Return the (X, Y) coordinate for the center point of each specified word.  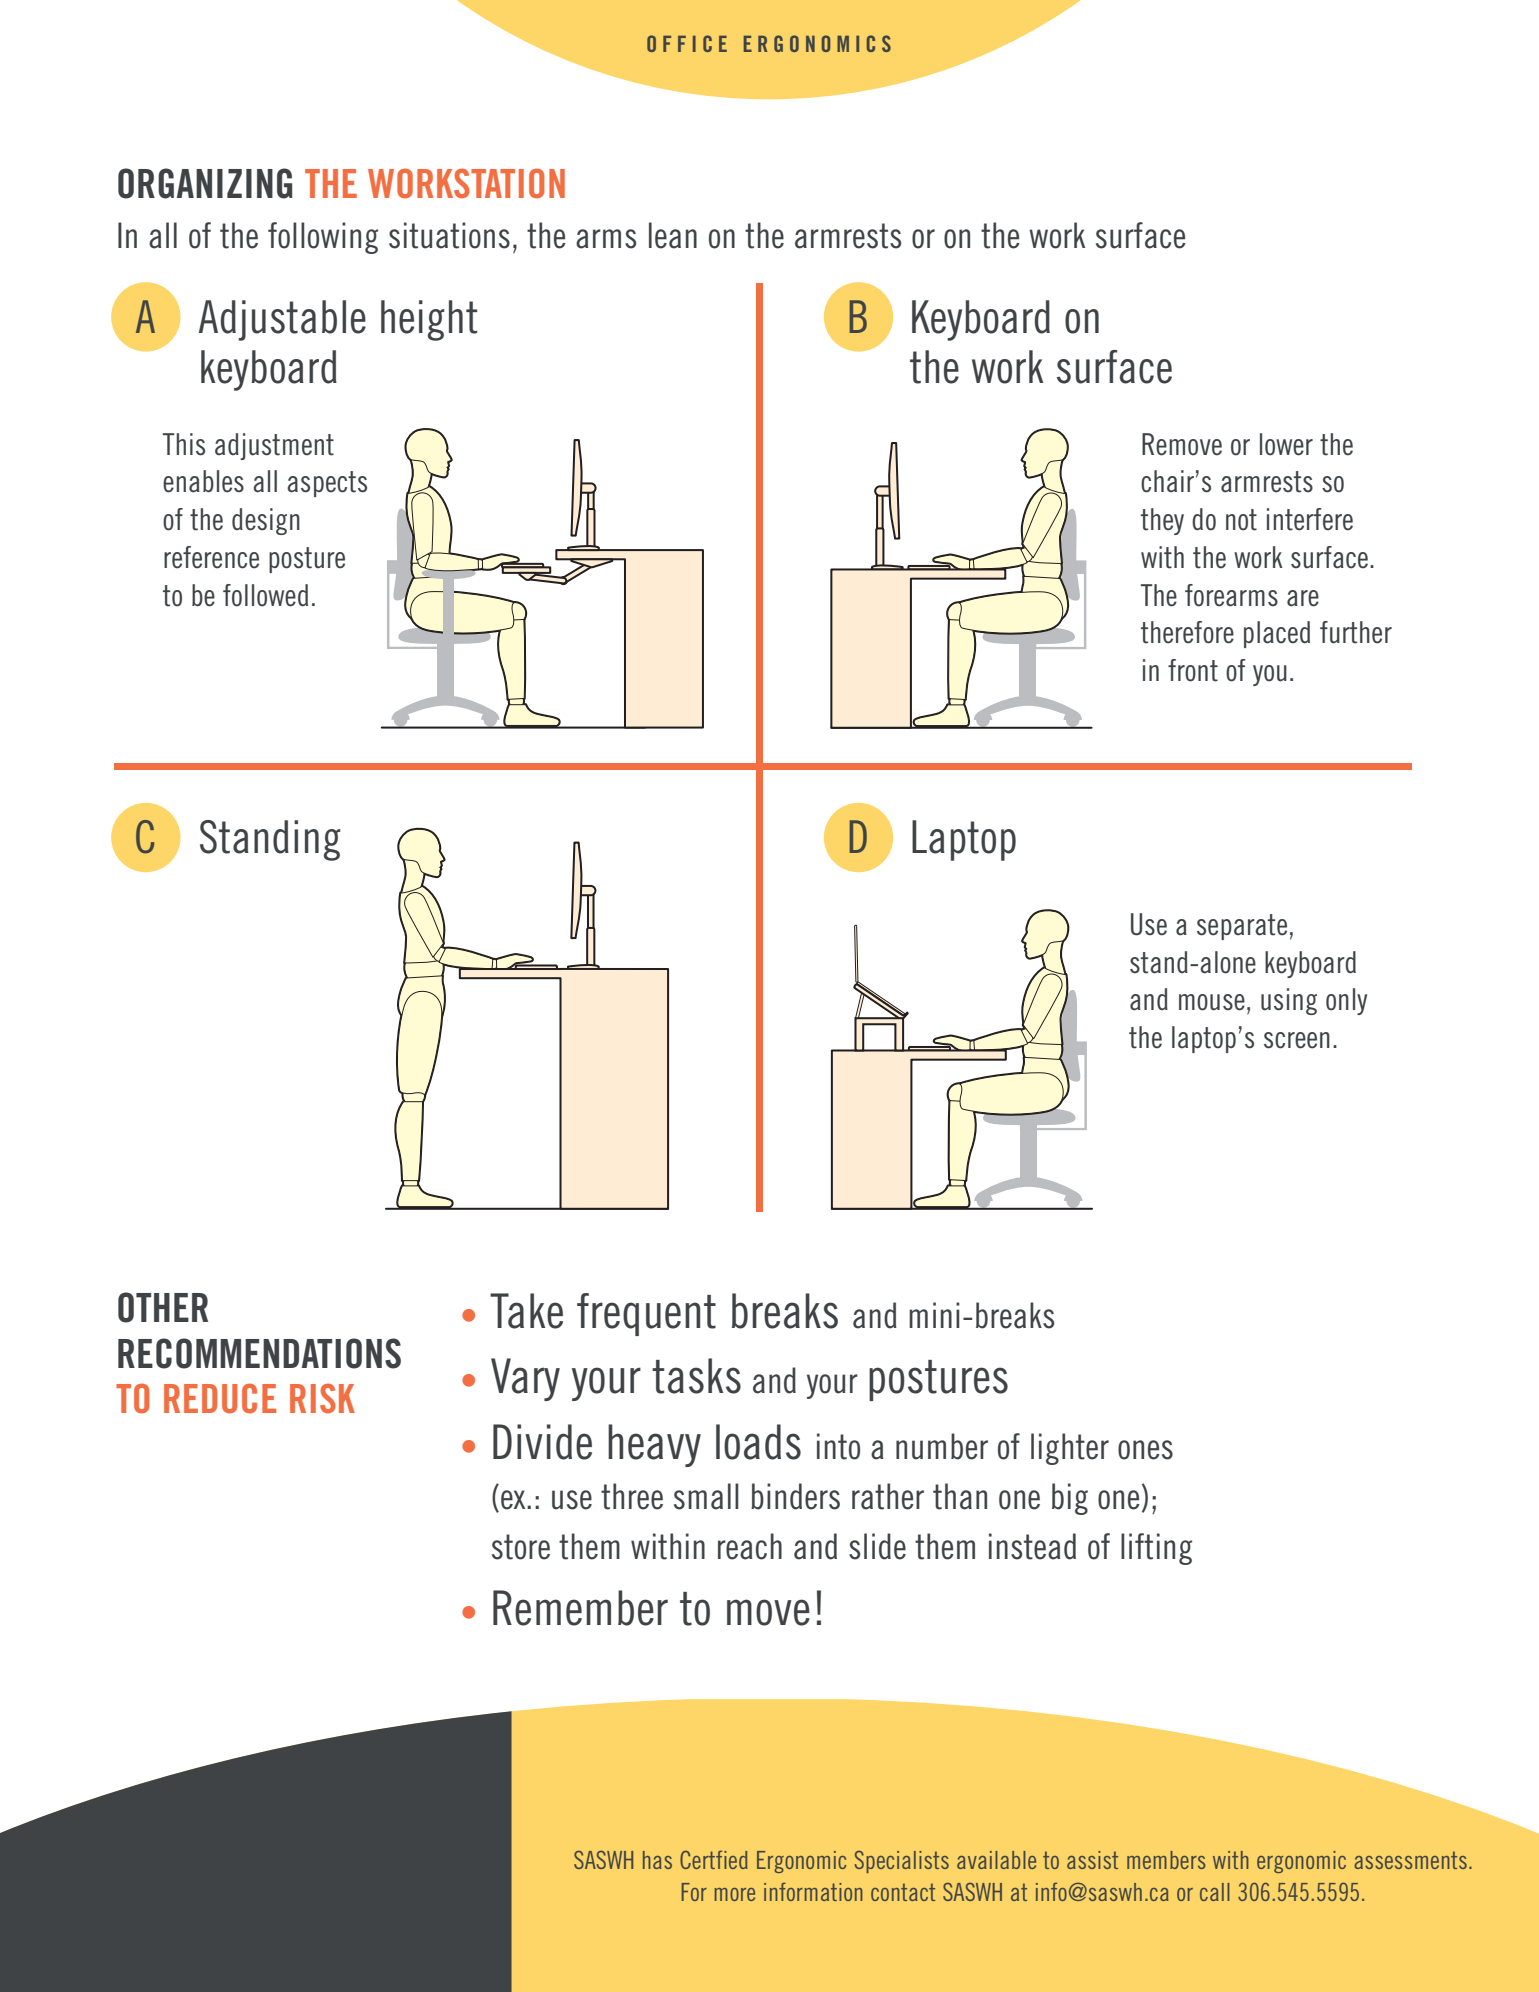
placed (1277, 634)
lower (1286, 444)
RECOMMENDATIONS (259, 1353)
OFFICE (687, 43)
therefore (1187, 632)
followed (265, 595)
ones (1145, 1450)
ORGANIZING (205, 183)
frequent (646, 1314)
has (657, 1860)
